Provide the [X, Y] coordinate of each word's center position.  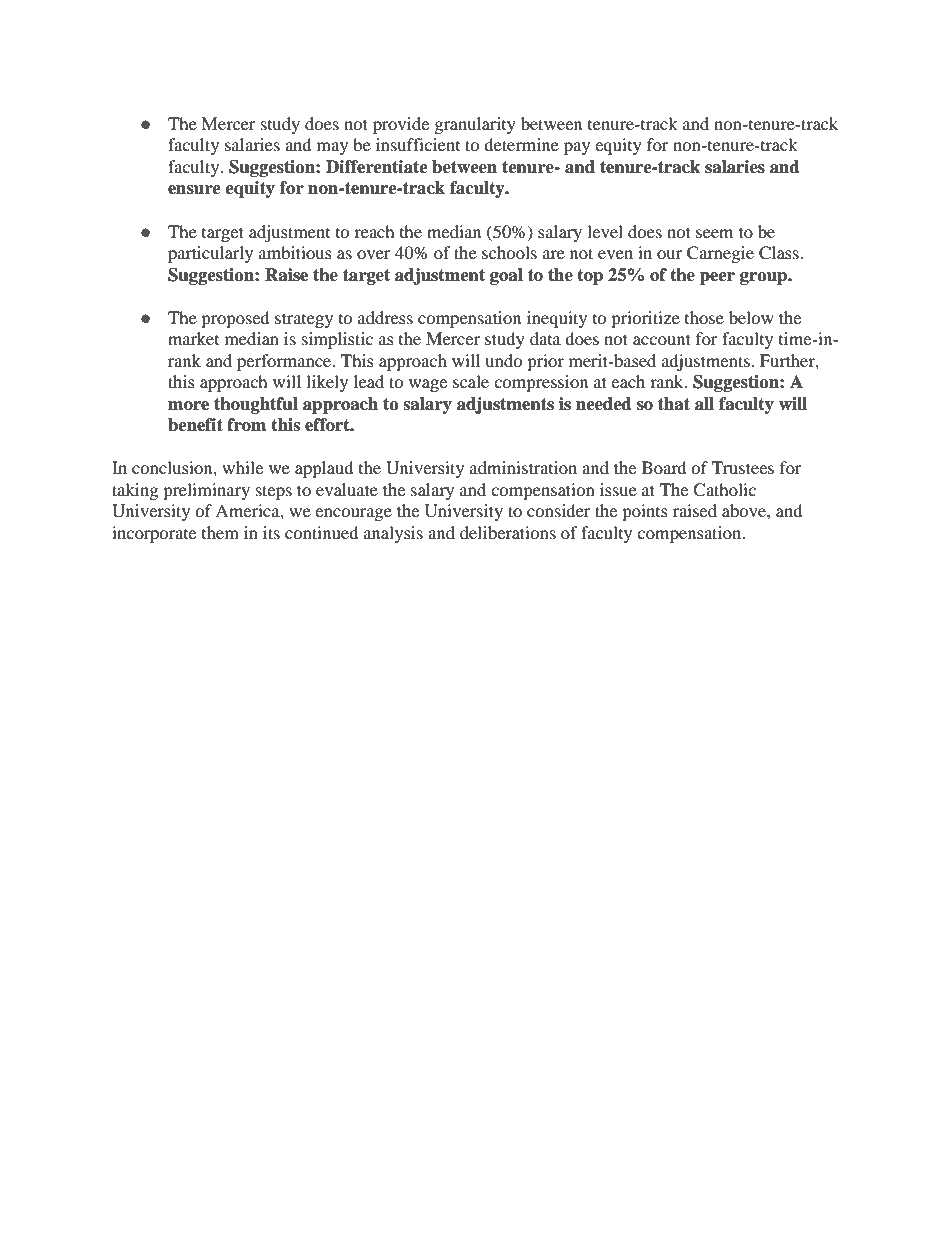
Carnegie [720, 254]
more [188, 406]
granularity [475, 125]
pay [577, 148]
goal [506, 276]
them [220, 532]
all [704, 404]
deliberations [508, 532]
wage [428, 385]
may [332, 148]
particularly [210, 254]
